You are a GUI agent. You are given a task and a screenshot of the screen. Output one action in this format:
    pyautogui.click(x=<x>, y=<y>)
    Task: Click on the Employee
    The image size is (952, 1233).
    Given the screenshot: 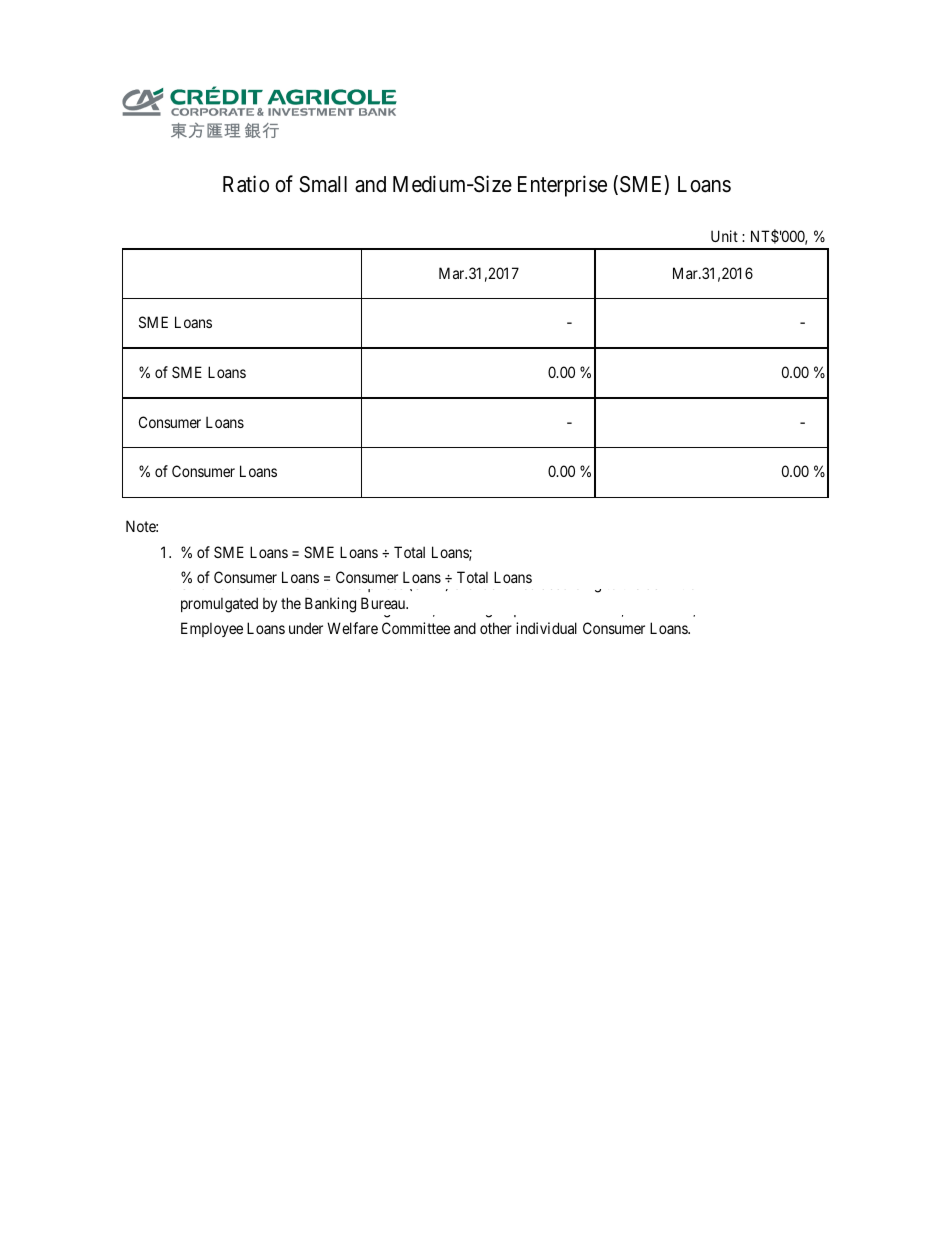 What is the action you would take?
    pyautogui.click(x=212, y=629)
